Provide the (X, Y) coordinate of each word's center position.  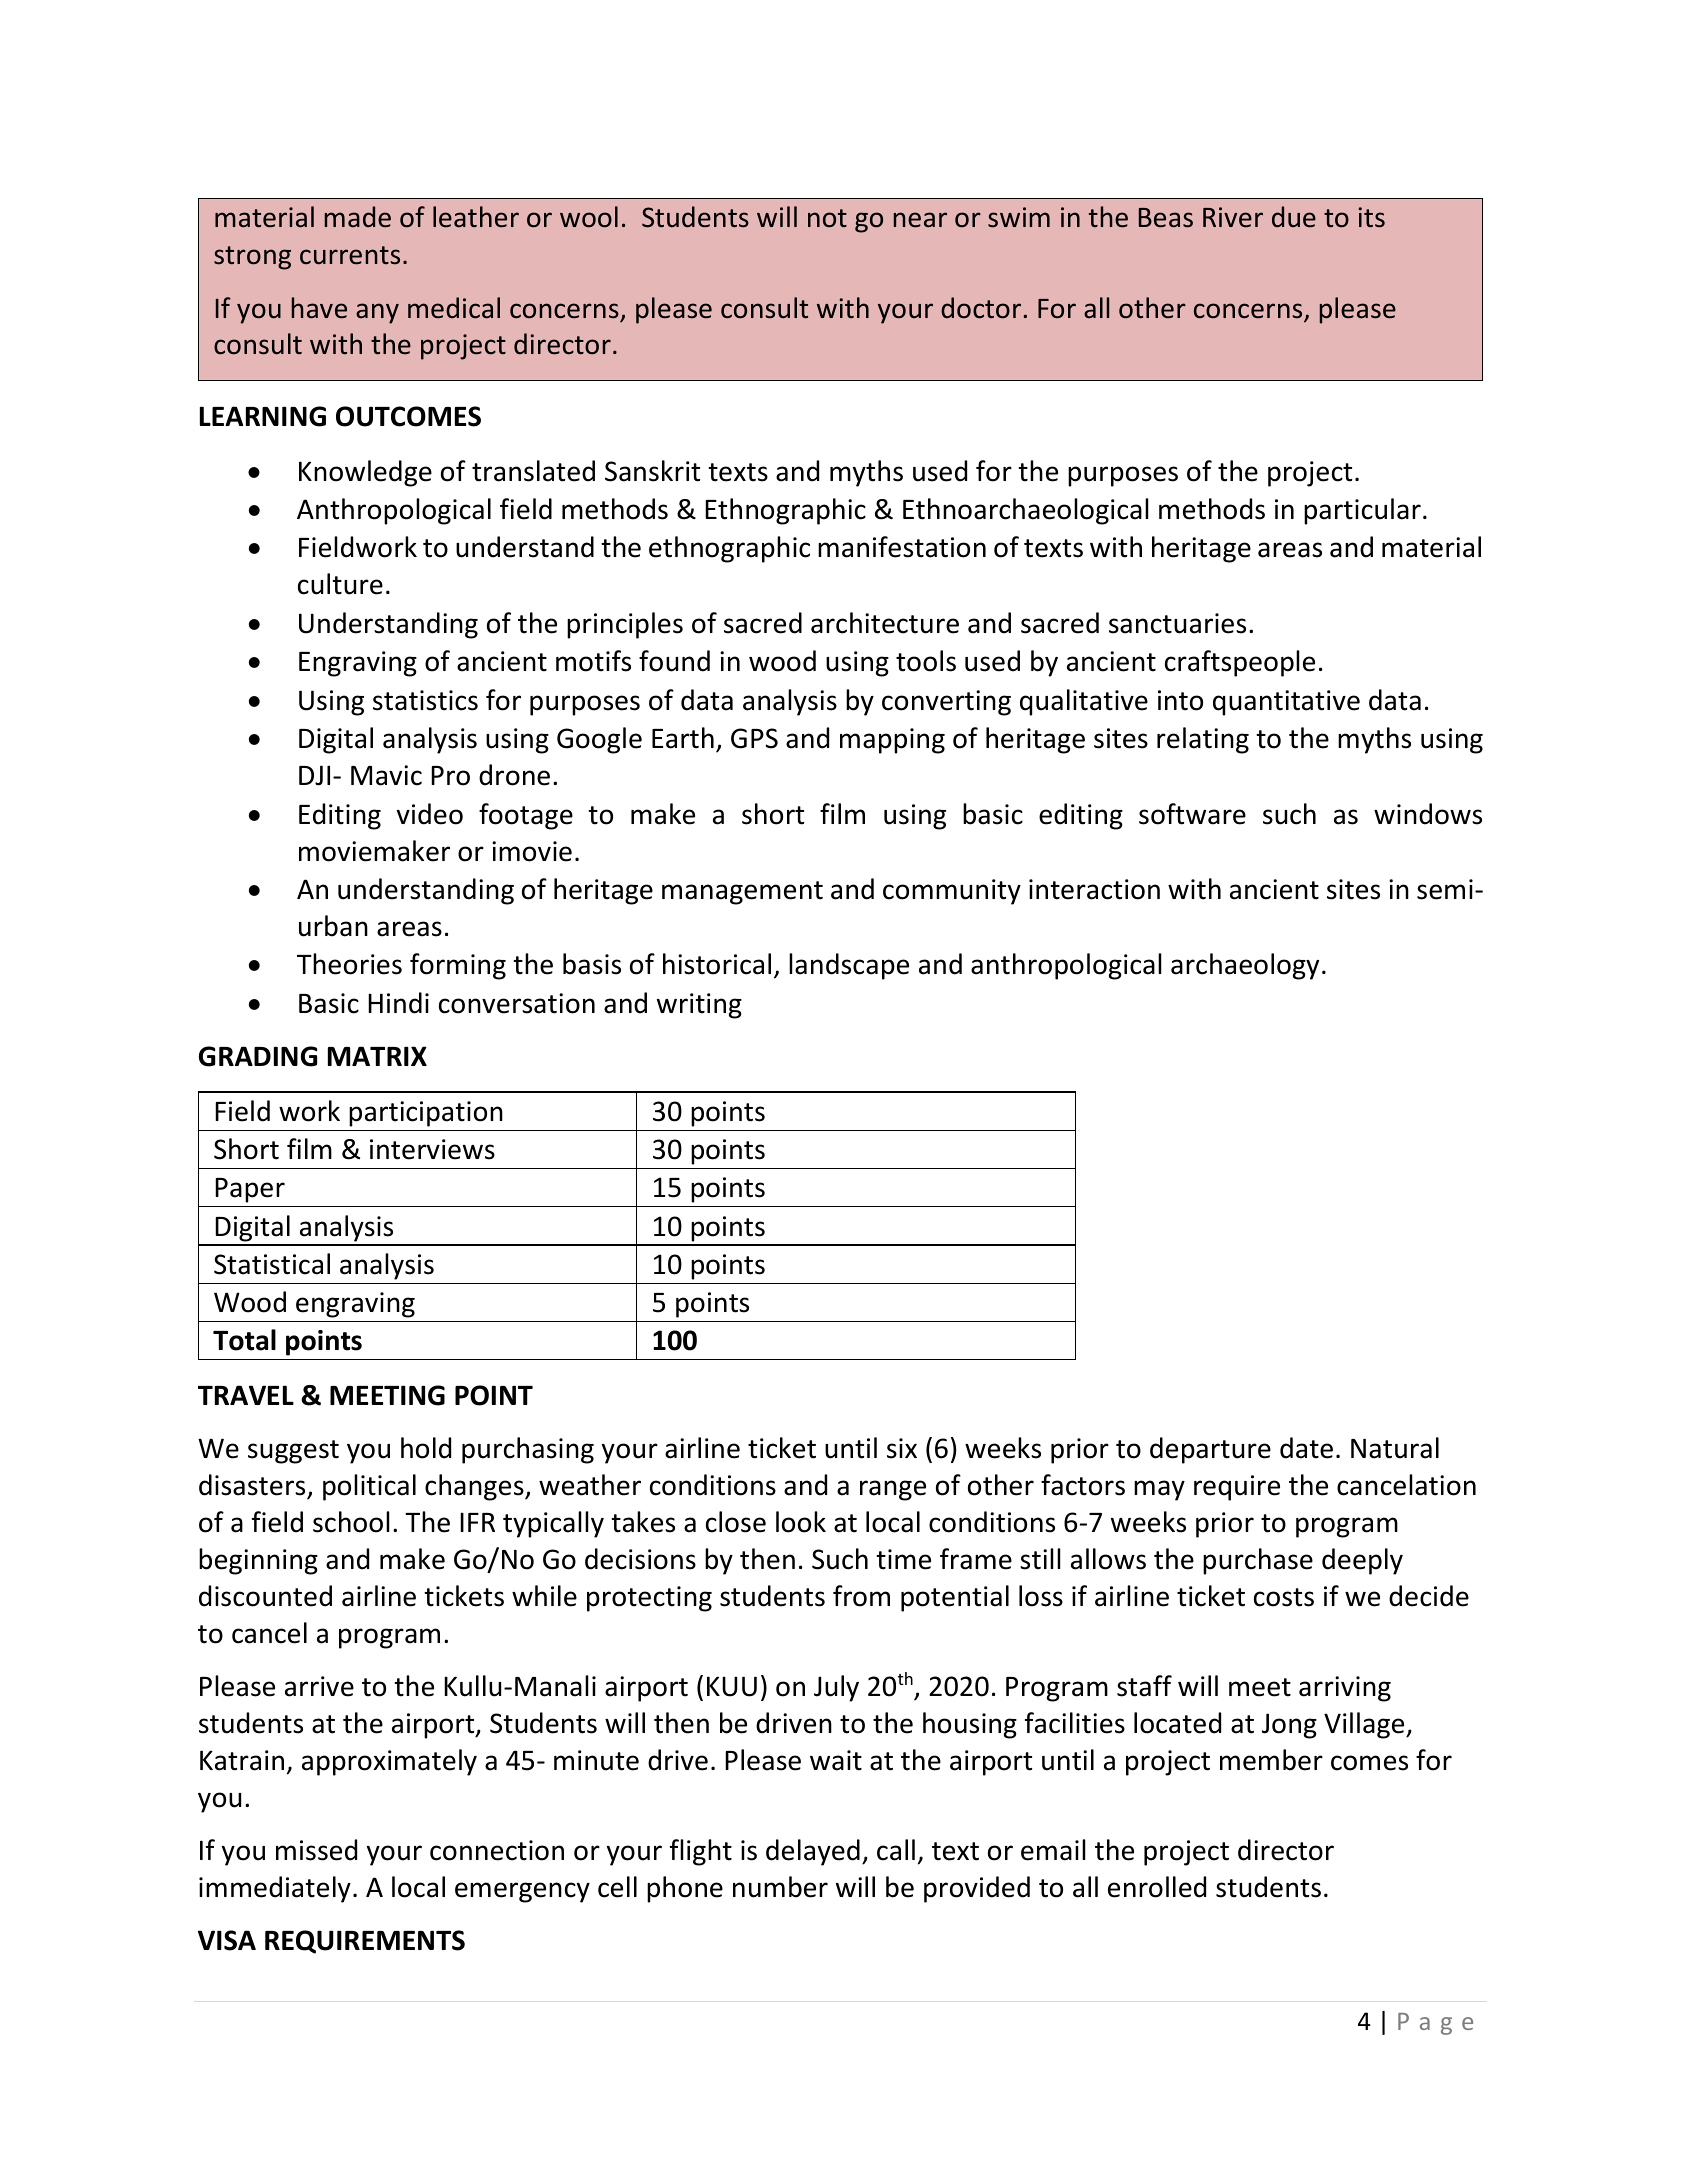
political (369, 1487)
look (801, 1522)
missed (316, 1850)
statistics (425, 700)
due (1294, 217)
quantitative (1286, 703)
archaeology (1245, 966)
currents (350, 255)
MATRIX (377, 1056)
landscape (849, 966)
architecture (885, 623)
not (827, 218)
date (1306, 1448)
